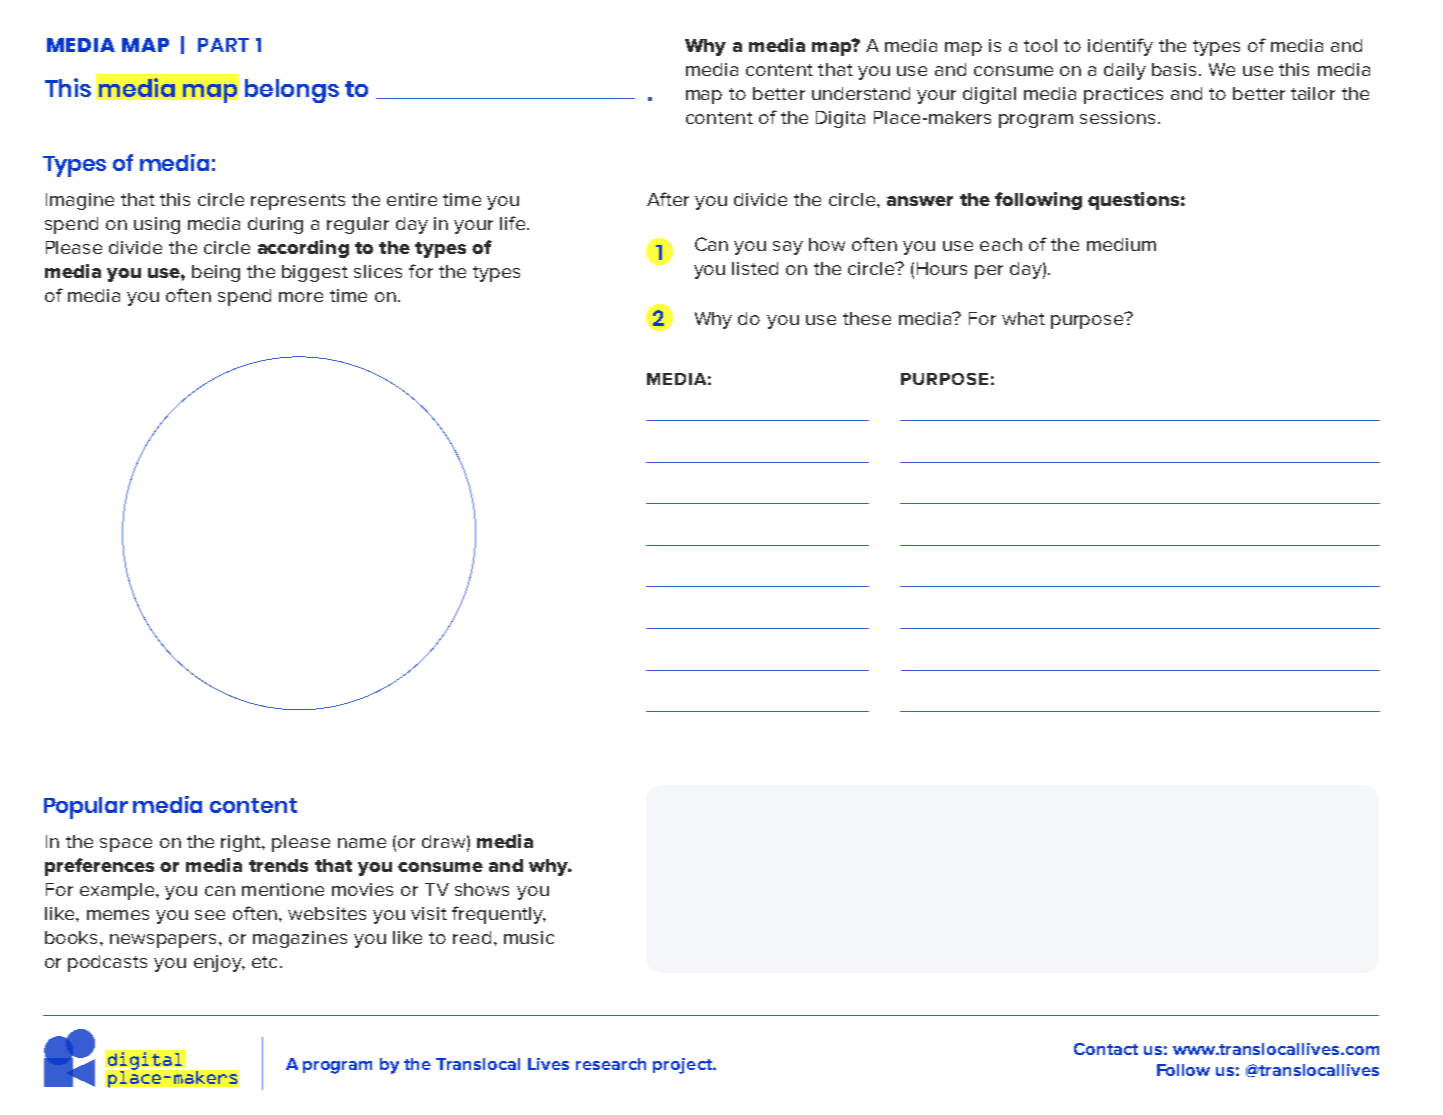 Image resolution: width=1443 pixels, height=1115 pixels. I want to click on Contact, so click(1106, 1049).
